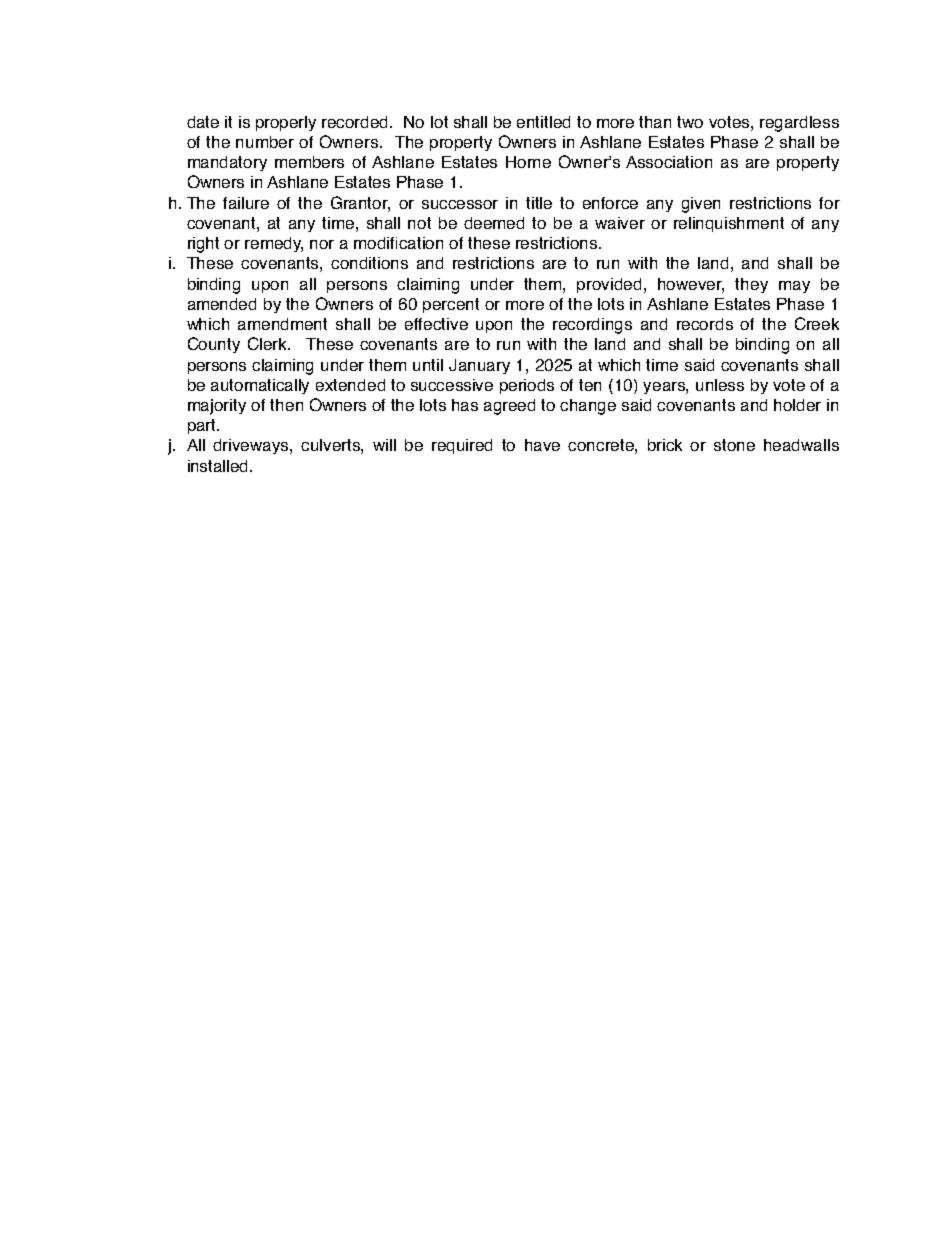  What do you see at coordinates (479, 366) in the page?
I see `January` at bounding box center [479, 366].
